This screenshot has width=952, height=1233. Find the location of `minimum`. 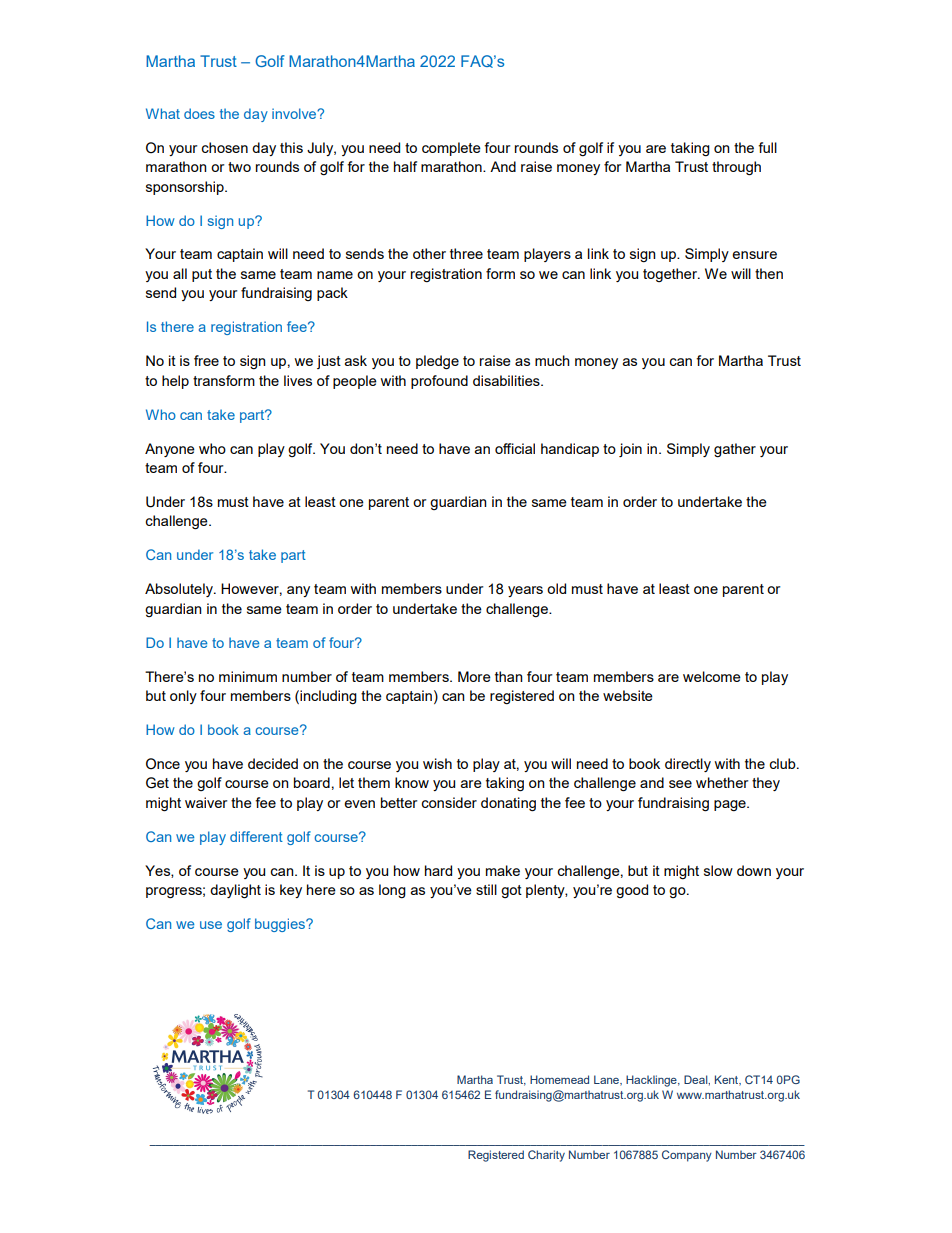

minimum is located at coordinates (248, 676).
